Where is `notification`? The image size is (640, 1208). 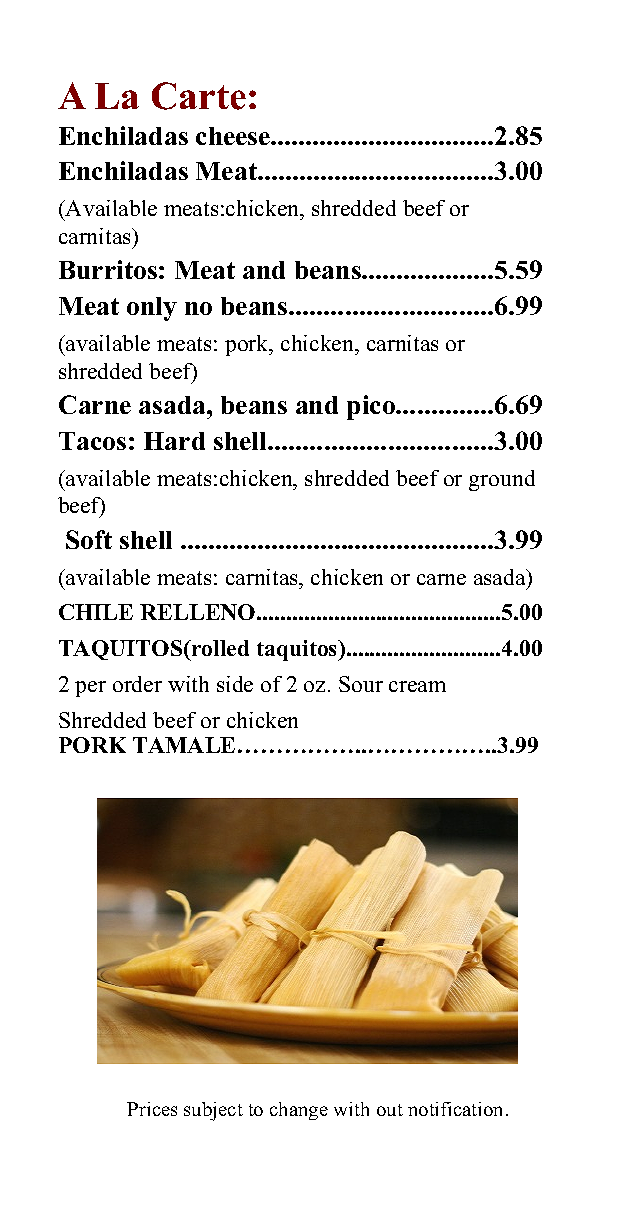 notification is located at coordinates (457, 1109).
